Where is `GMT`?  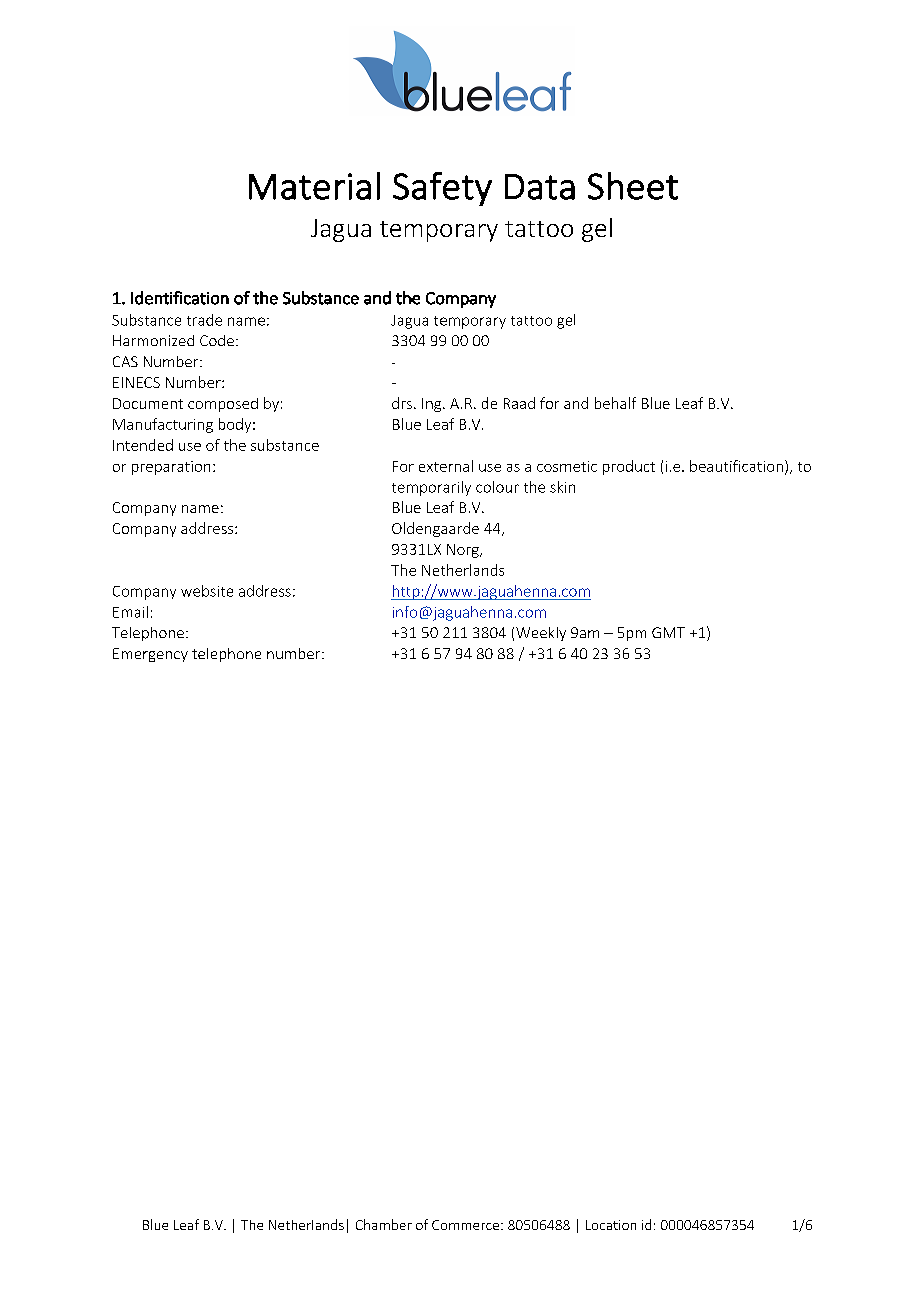 GMT is located at coordinates (668, 632).
